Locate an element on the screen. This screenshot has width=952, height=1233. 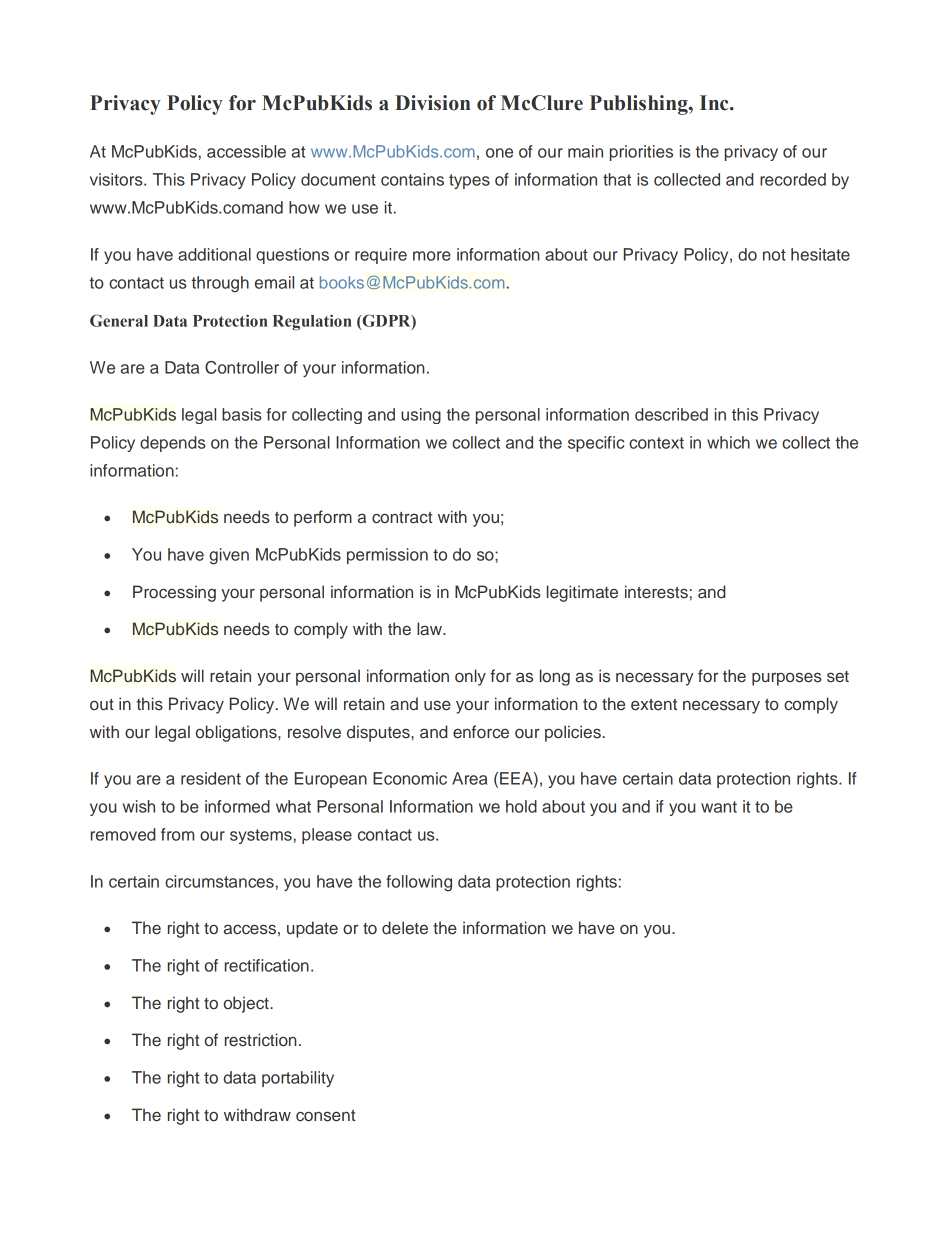
law is located at coordinates (430, 629).
